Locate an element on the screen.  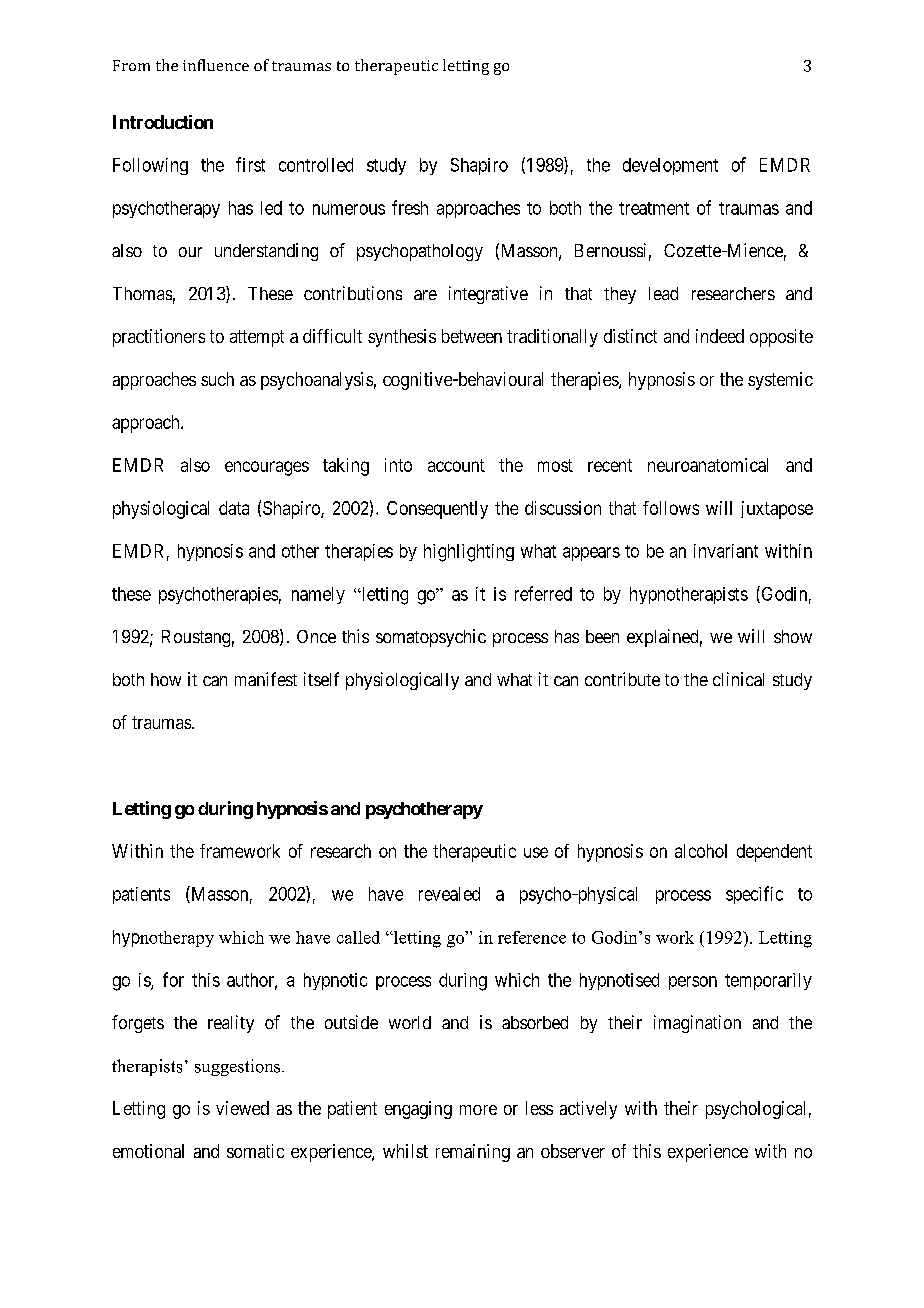
influence is located at coordinates (216, 65).
